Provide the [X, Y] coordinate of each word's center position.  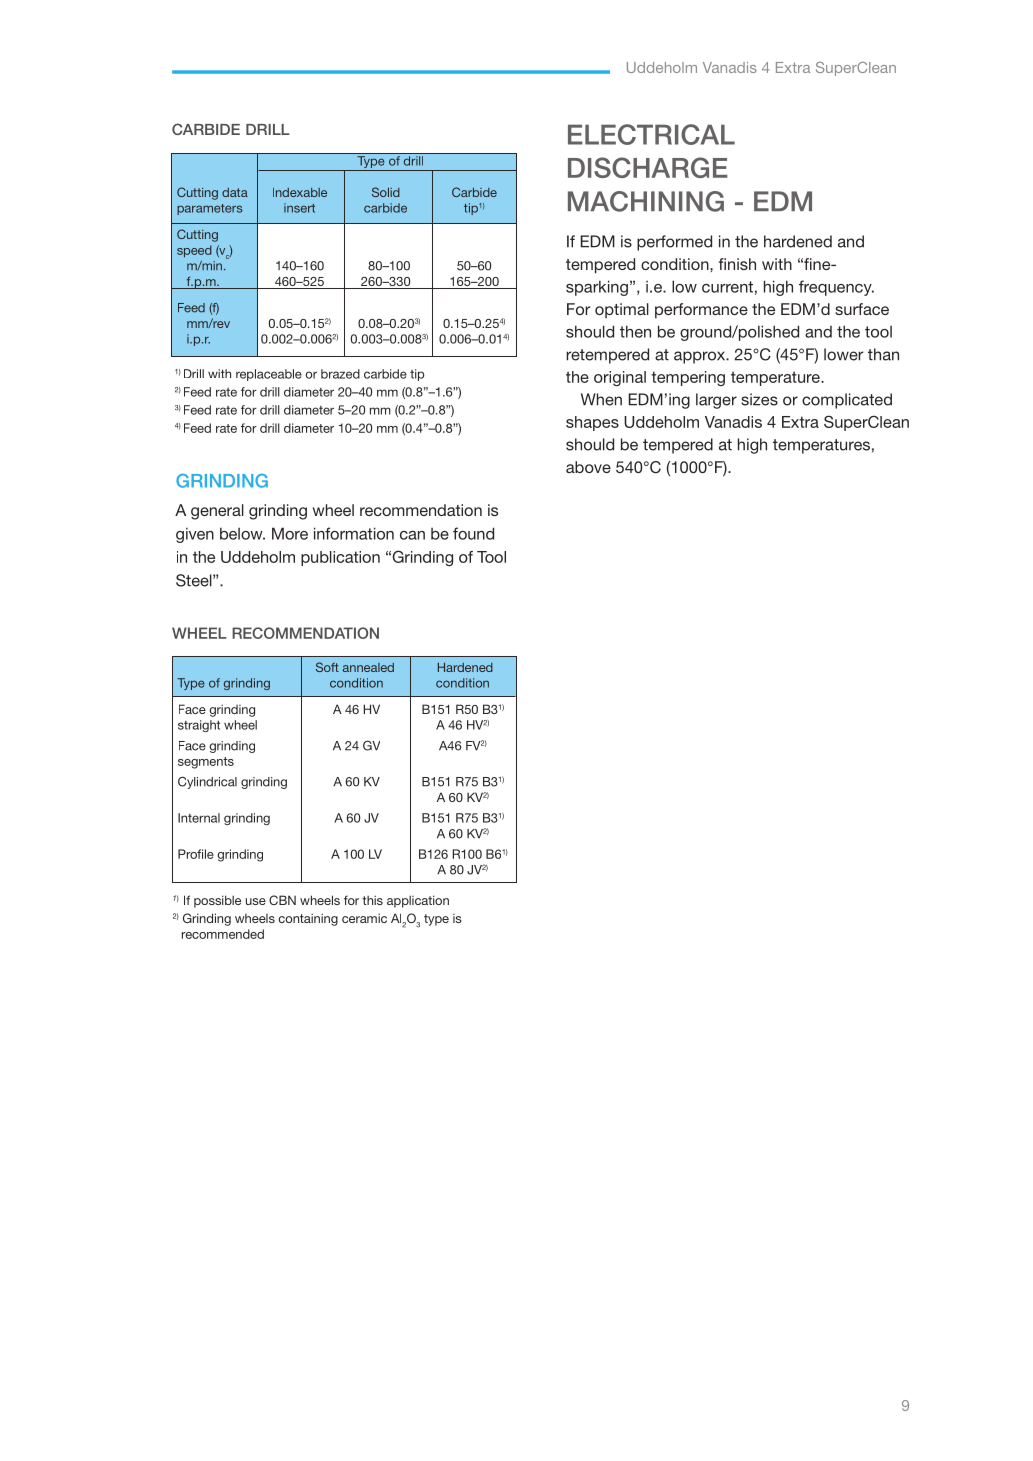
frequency [836, 288]
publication [340, 558]
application [418, 901]
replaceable [269, 375]
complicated [847, 401]
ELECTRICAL [651, 134]
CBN [282, 900]
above [588, 467]
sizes [759, 399]
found [473, 533]
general [217, 512]
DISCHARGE [648, 167]
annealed [368, 667]
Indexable [300, 192]
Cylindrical [207, 782]
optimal [622, 310]
